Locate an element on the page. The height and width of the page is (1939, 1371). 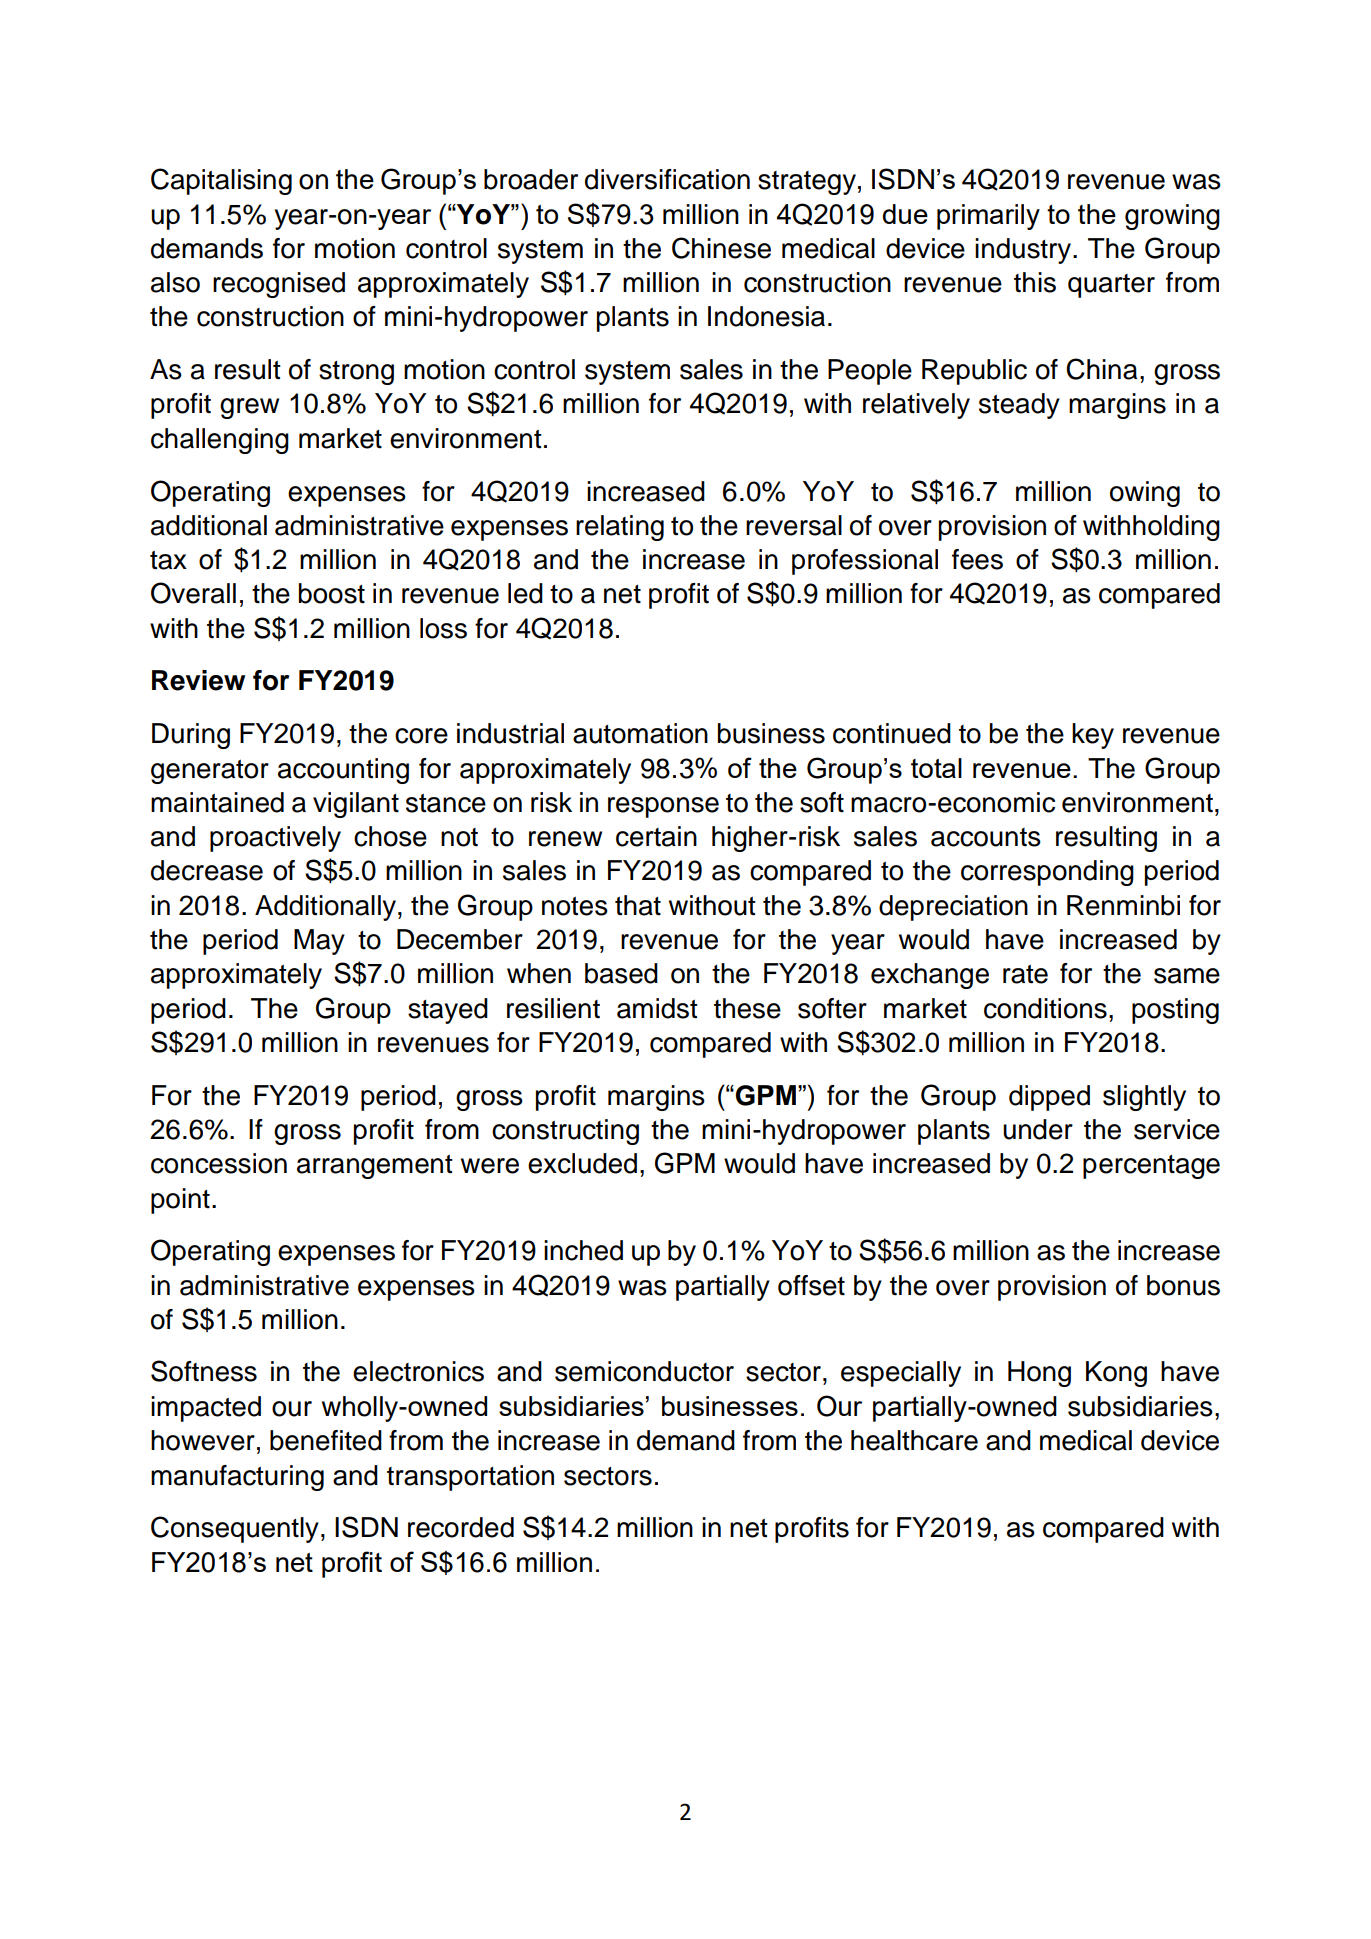
industry is located at coordinates (1023, 251).
